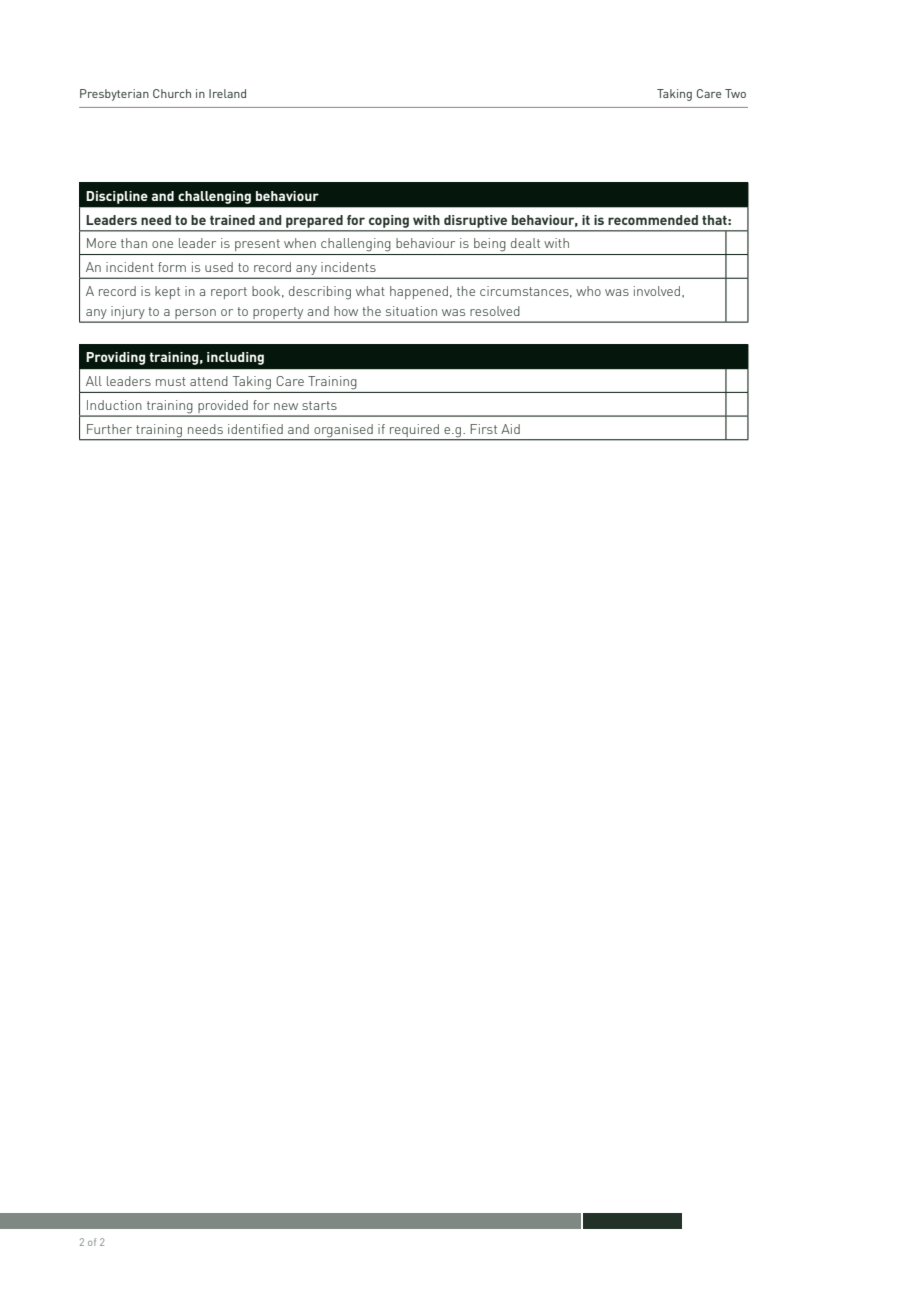  Describe the element at coordinates (389, 221) in the page. I see `coping` at that location.
